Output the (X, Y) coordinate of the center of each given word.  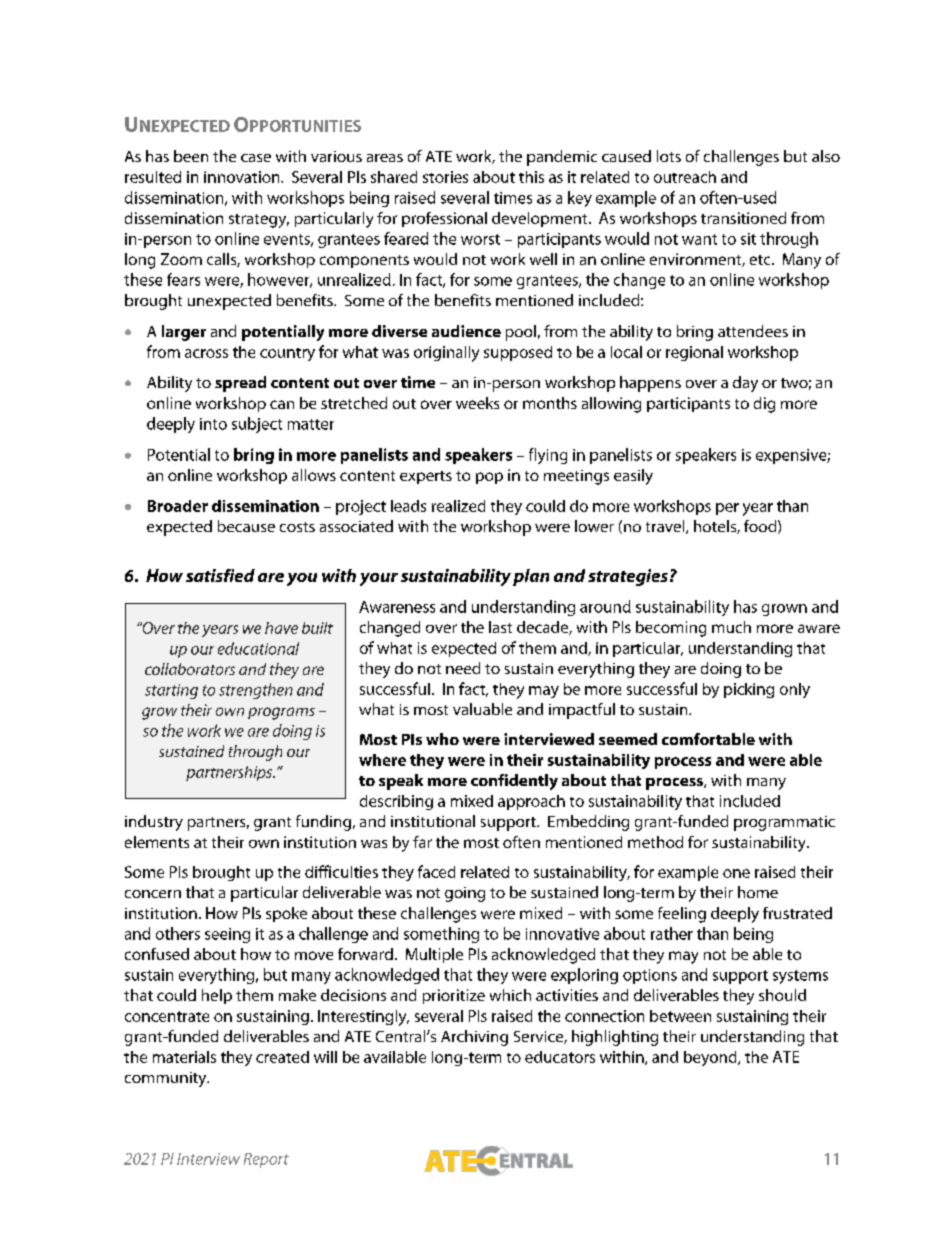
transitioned (743, 218)
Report (266, 1160)
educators (560, 1057)
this (531, 177)
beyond (711, 1058)
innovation (243, 177)
